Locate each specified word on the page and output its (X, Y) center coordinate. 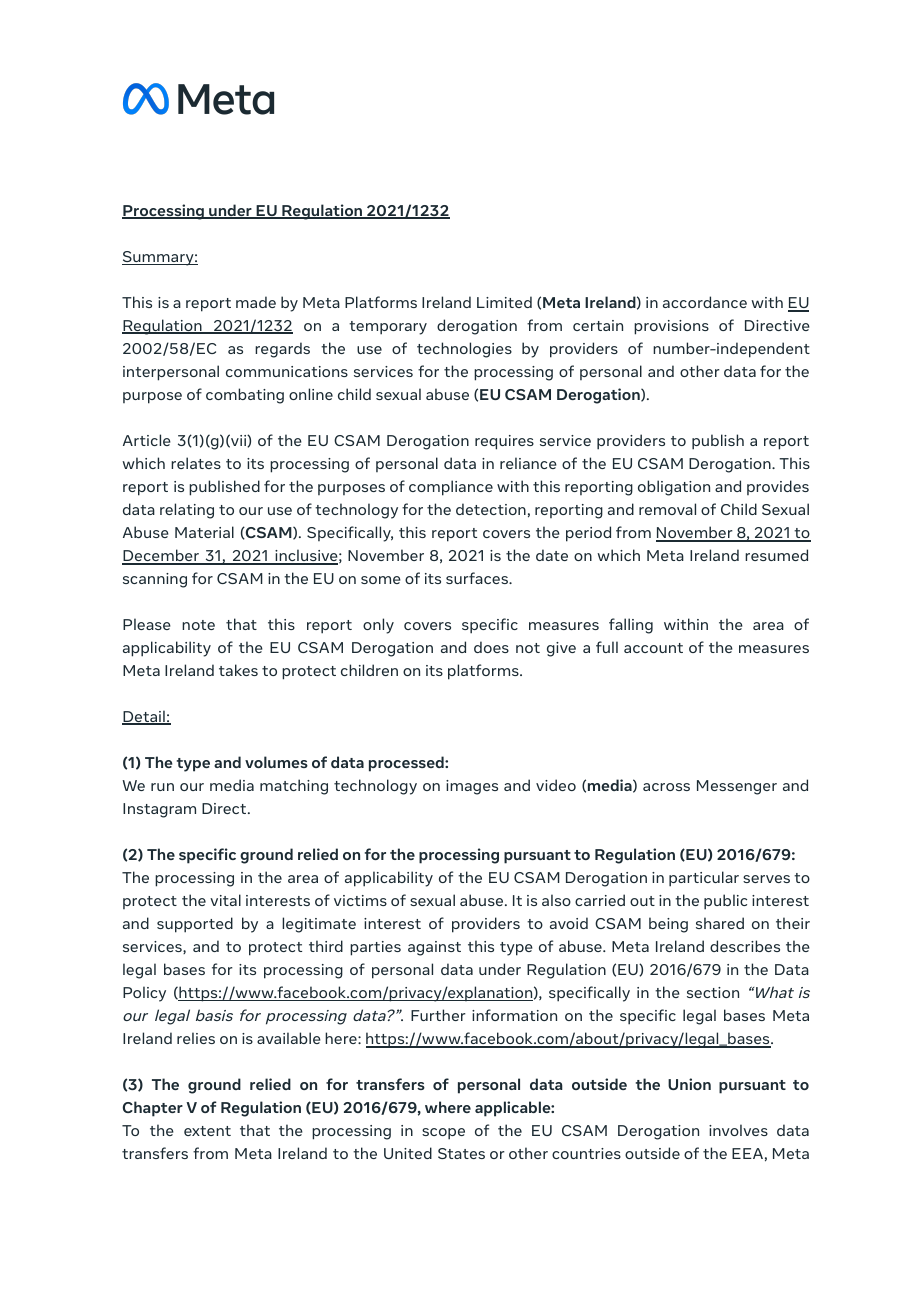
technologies (464, 350)
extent (207, 1131)
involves (738, 1130)
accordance (705, 302)
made (256, 302)
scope (443, 1134)
